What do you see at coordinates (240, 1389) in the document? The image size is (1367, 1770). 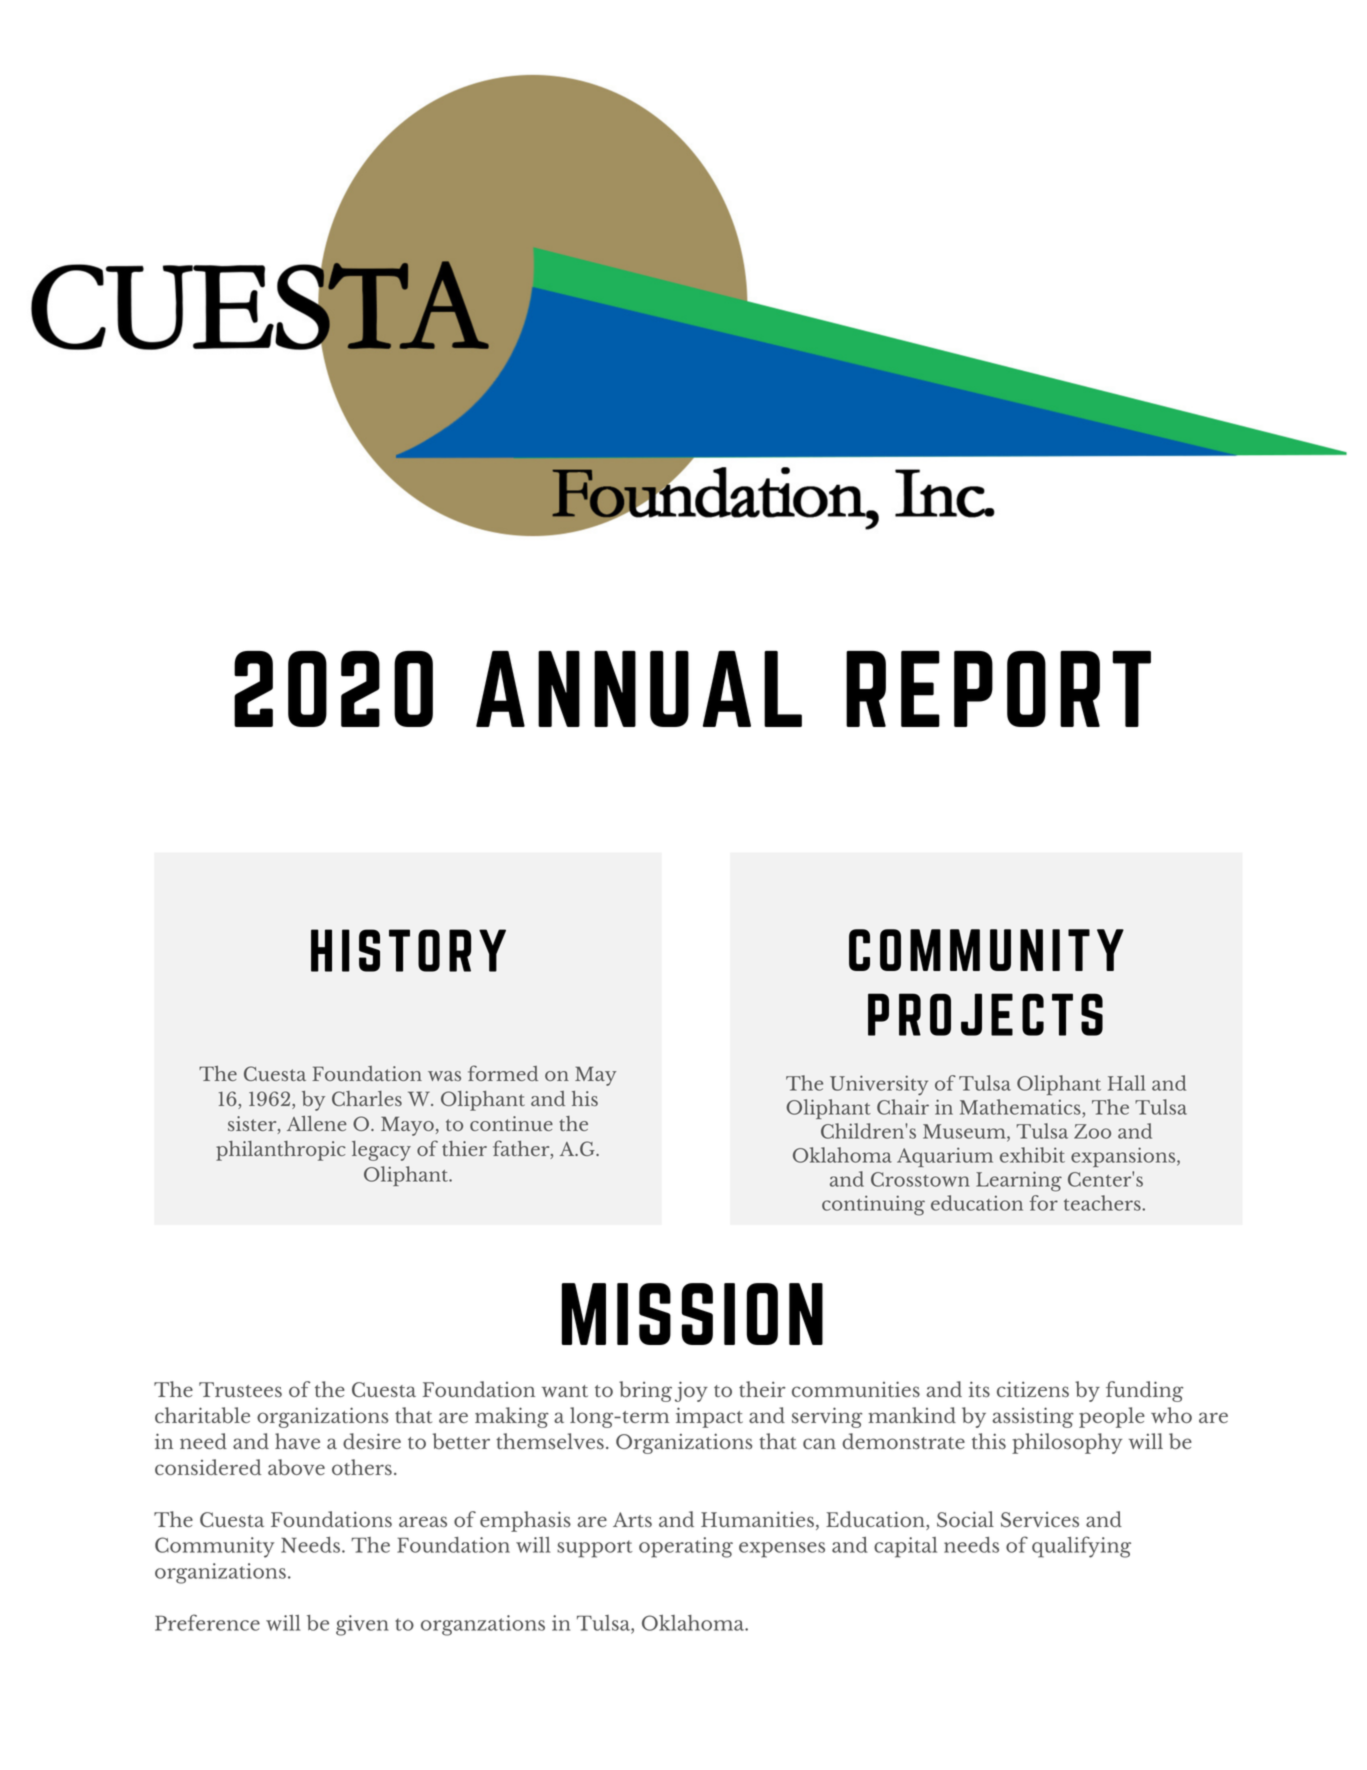 I see `Trustees` at bounding box center [240, 1389].
